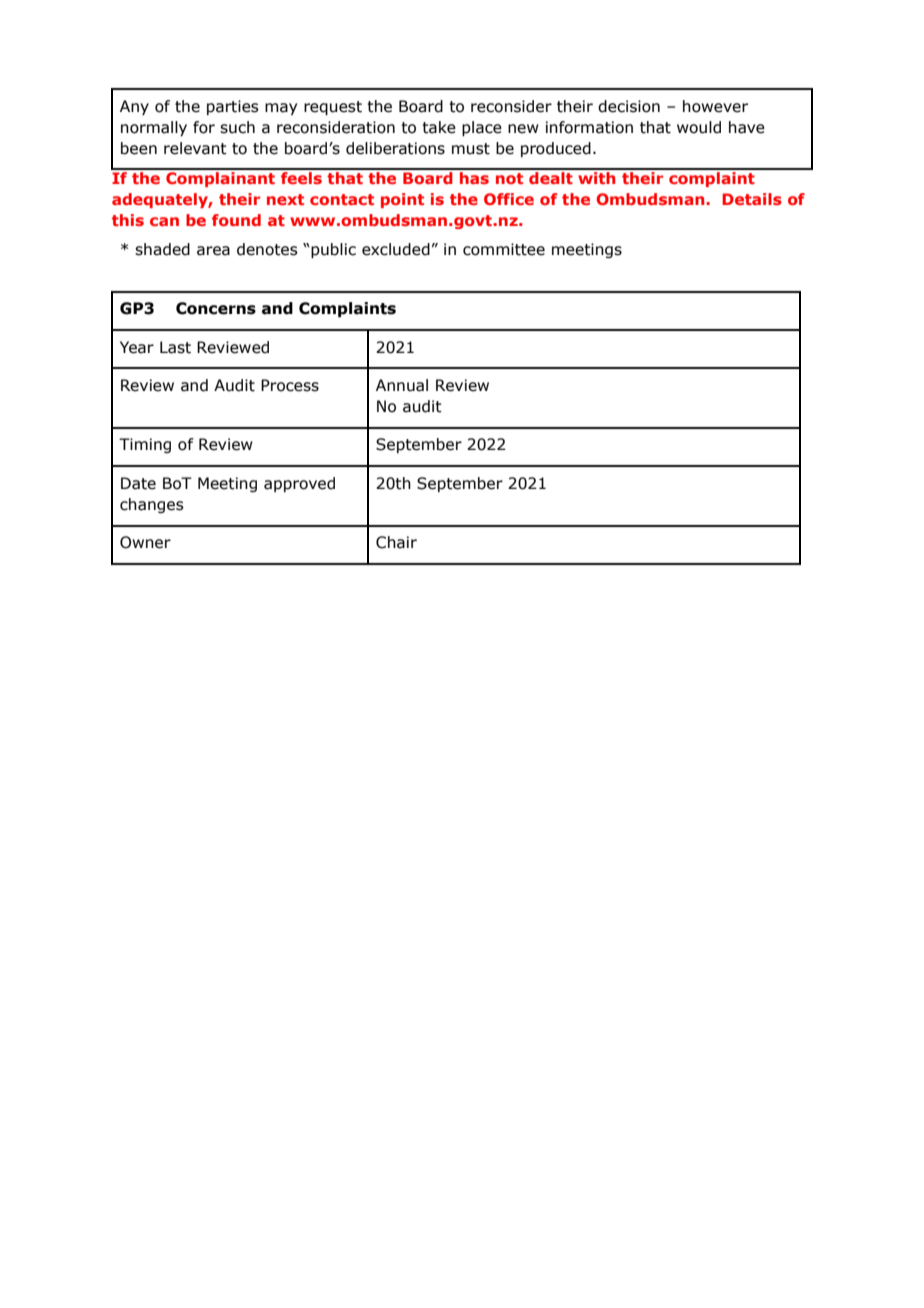  Describe the element at coordinates (402, 385) in the document. I see `Annual` at that location.
